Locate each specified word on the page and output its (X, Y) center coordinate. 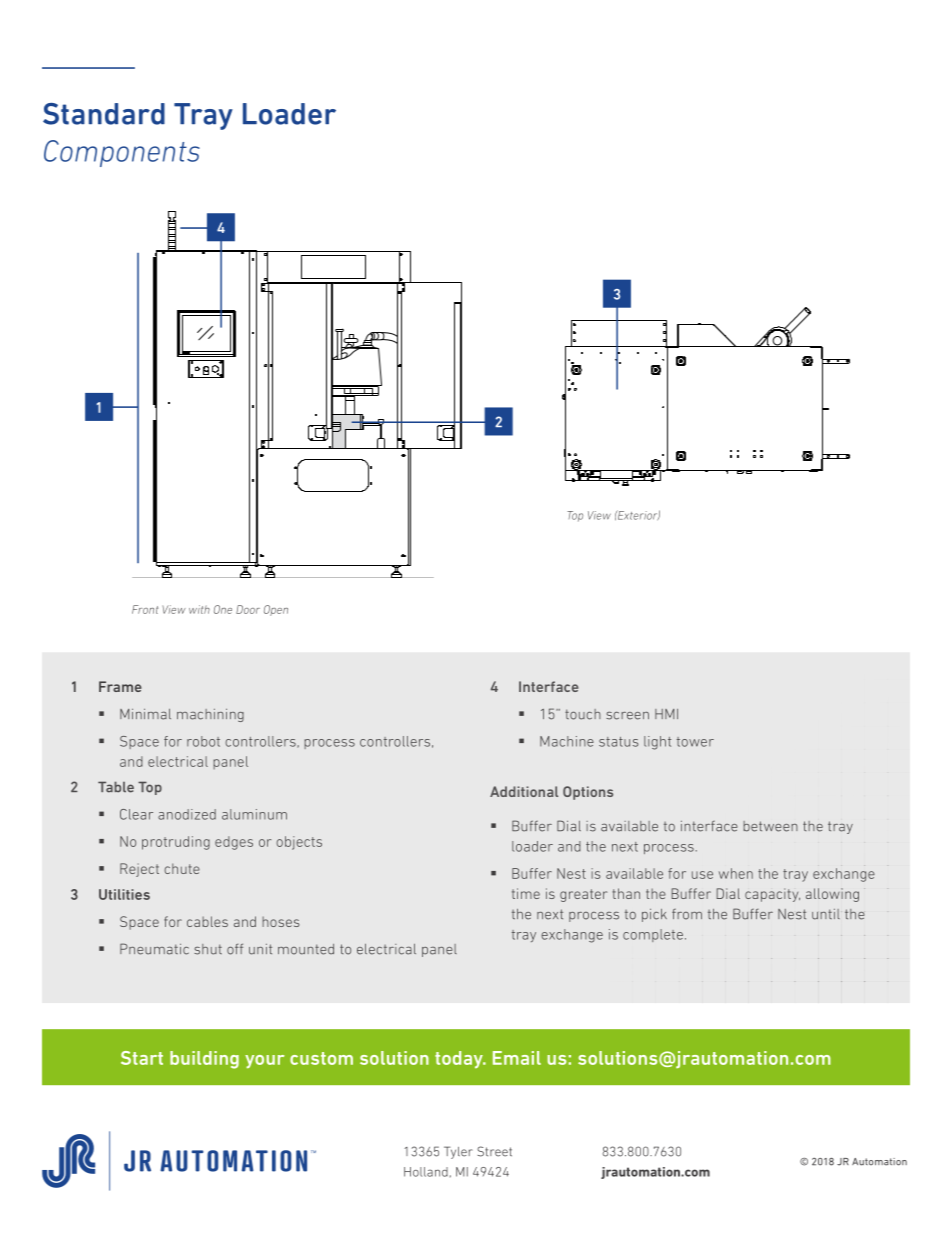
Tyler (458, 1152)
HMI (666, 714)
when (736, 873)
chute (182, 868)
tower (695, 742)
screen (627, 715)
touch (583, 714)
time (526, 893)
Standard (104, 114)
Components (122, 153)
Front (145, 609)
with (199, 609)
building (204, 1060)
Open (276, 610)
